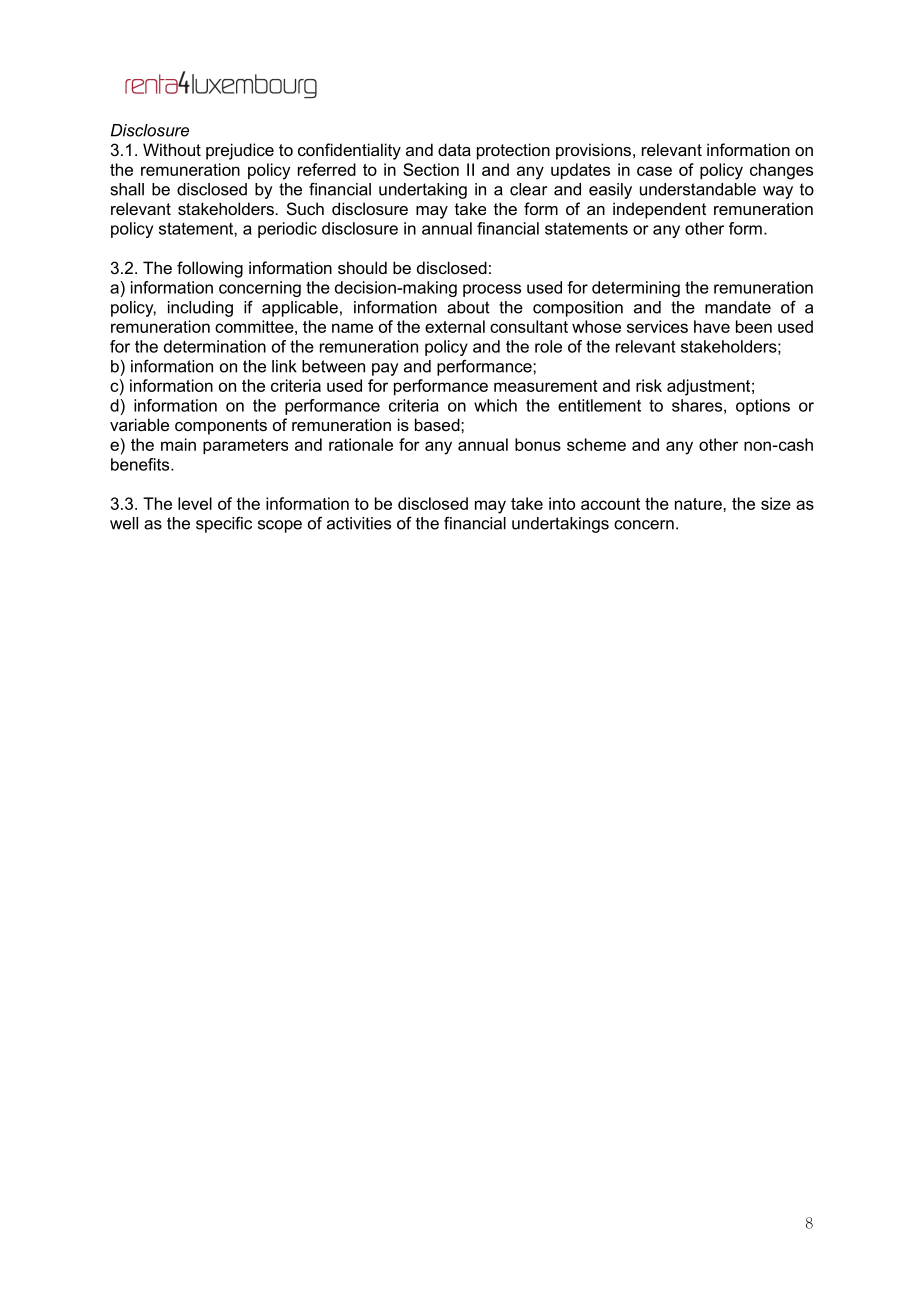 This screenshot has height=1308, width=924. I want to click on have, so click(712, 326).
